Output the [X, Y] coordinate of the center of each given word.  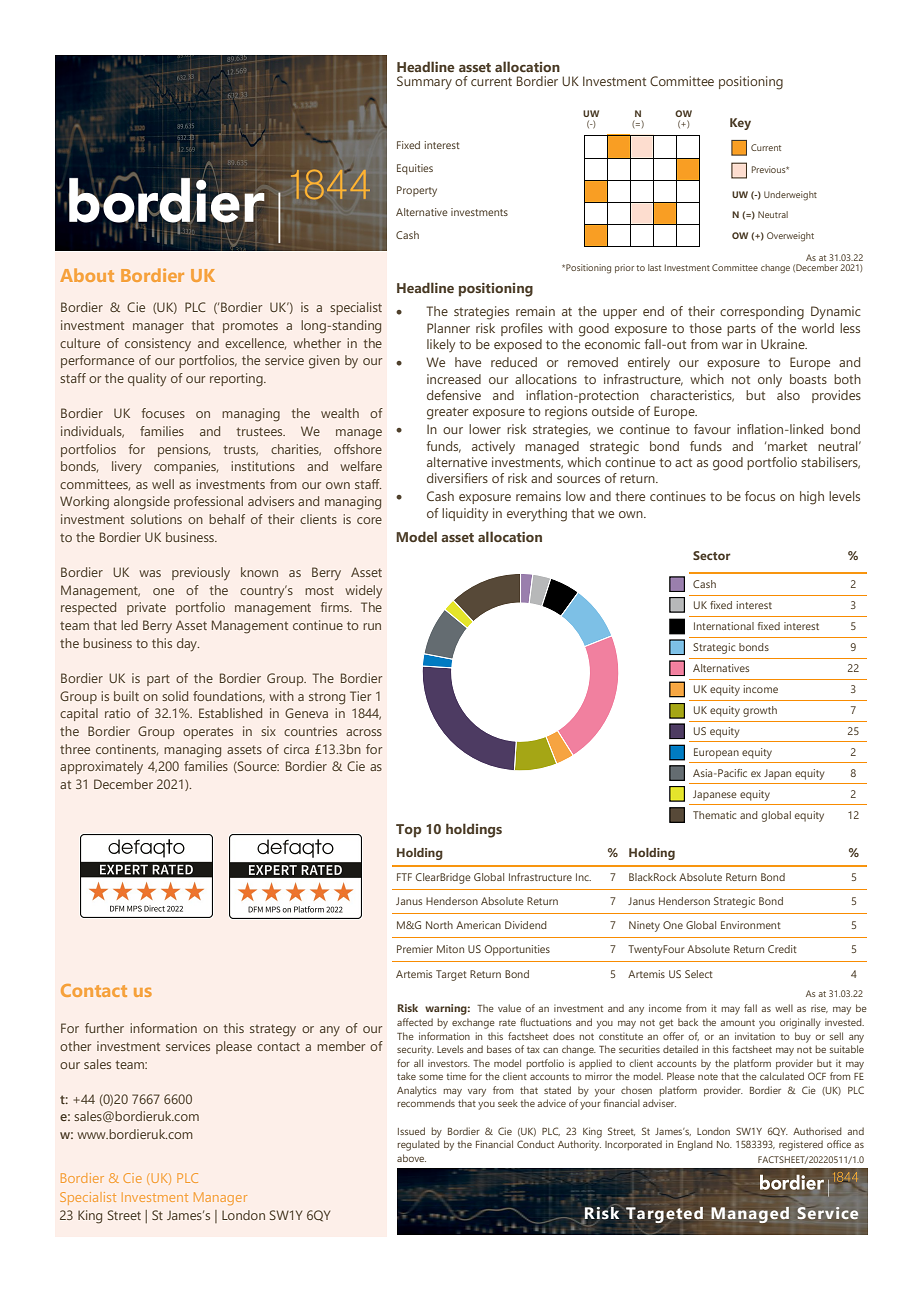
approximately [101, 768]
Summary [424, 83]
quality [147, 379]
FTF [404, 877]
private [146, 608]
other [75, 1046]
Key [740, 124]
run [372, 626]
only [770, 381]
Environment [751, 925]
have [468, 362]
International [724, 626]
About [87, 275]
